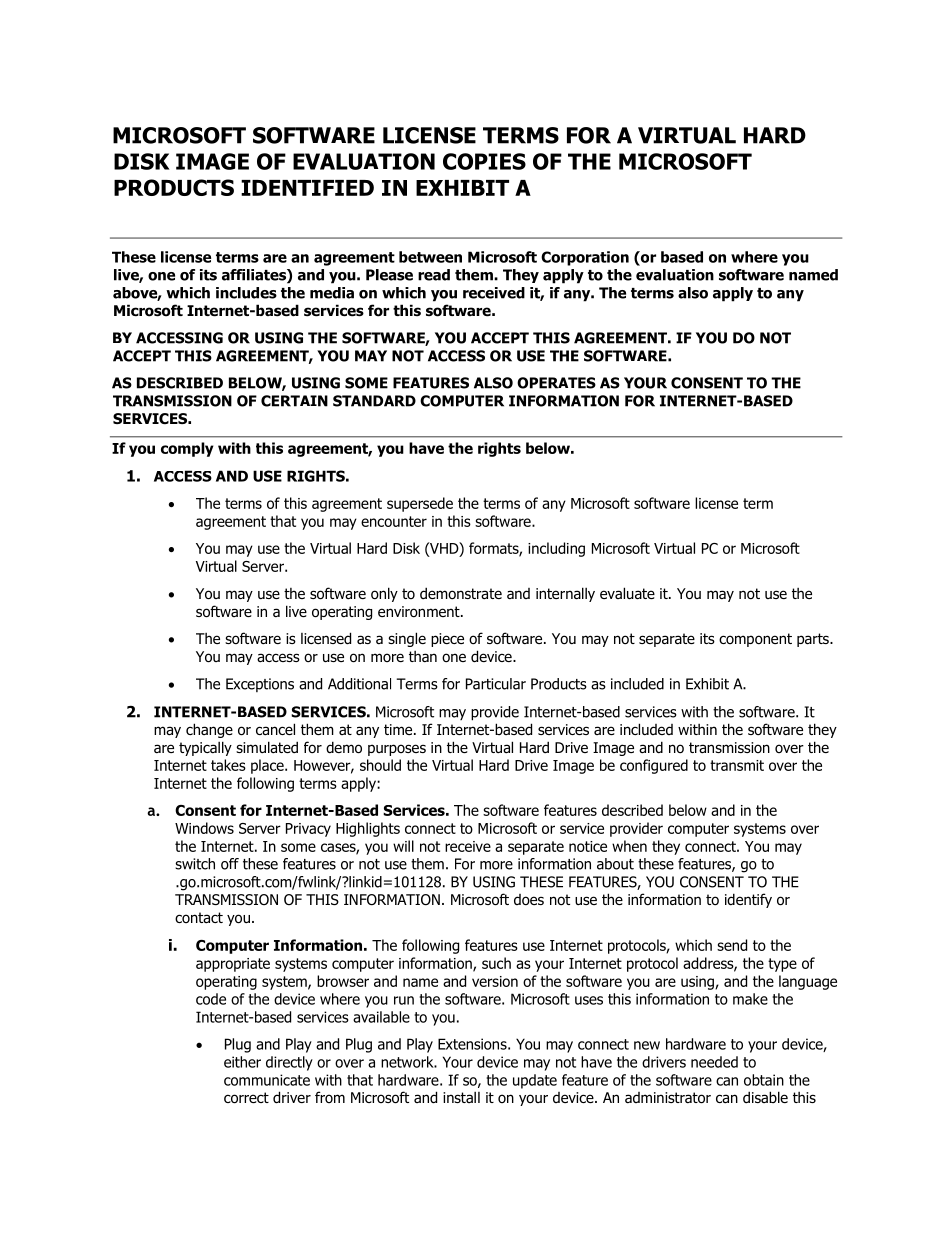 The width and height of the page is (952, 1233). What do you see at coordinates (484, 161) in the page?
I see `COPIES` at bounding box center [484, 161].
